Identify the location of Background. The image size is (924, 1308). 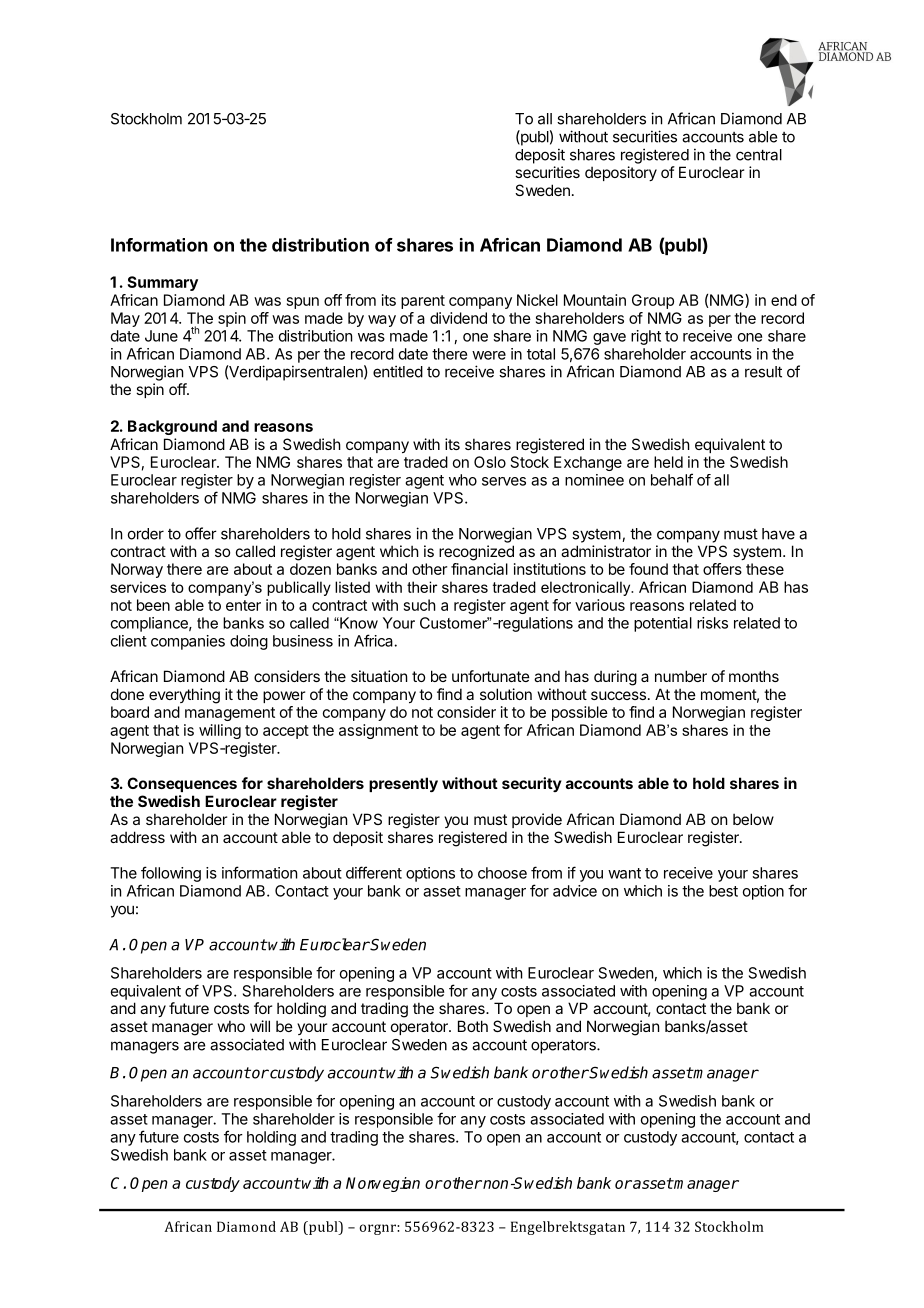
(172, 427).
